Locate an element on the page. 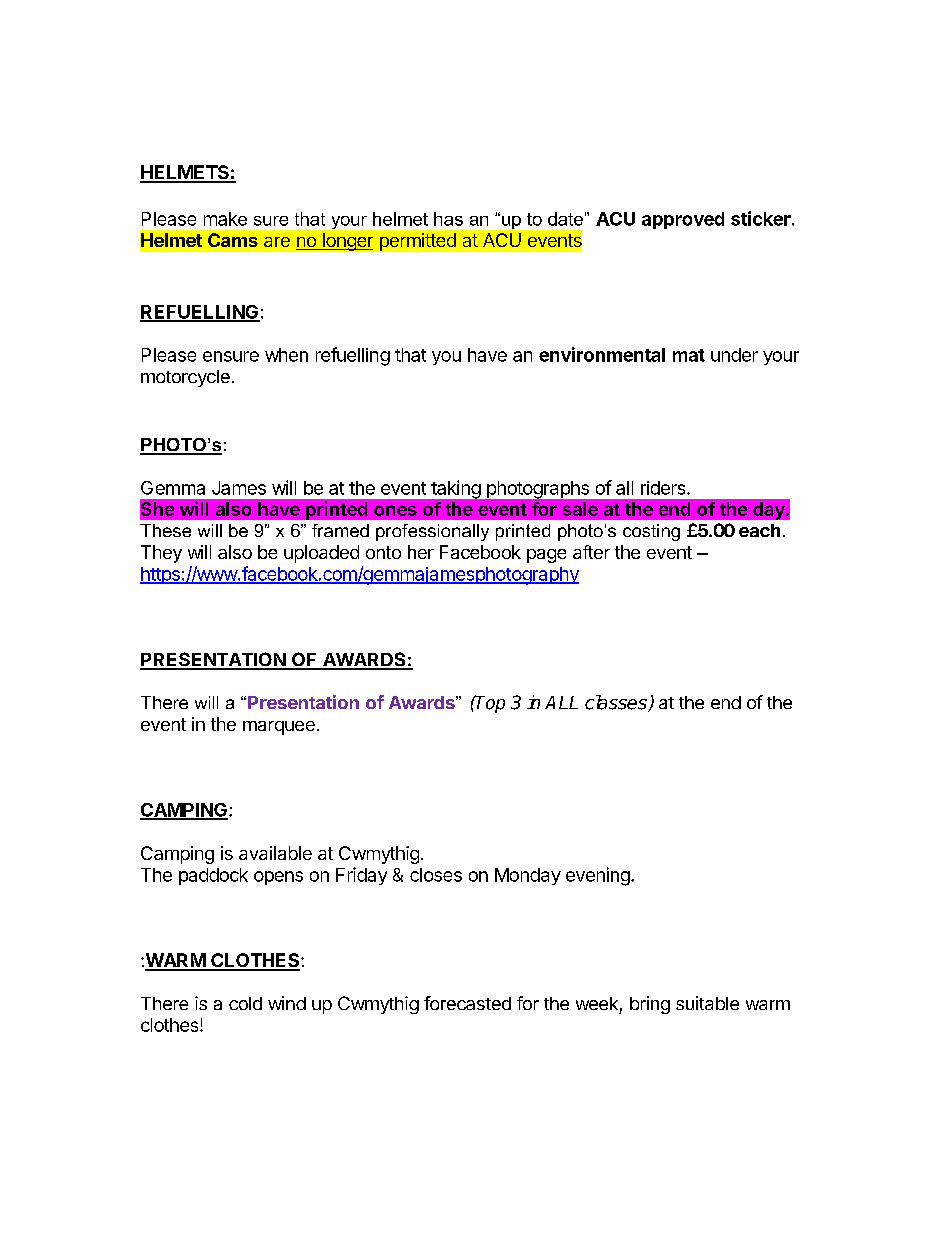 The height and width of the page is (1233, 952). approved is located at coordinates (683, 220).
